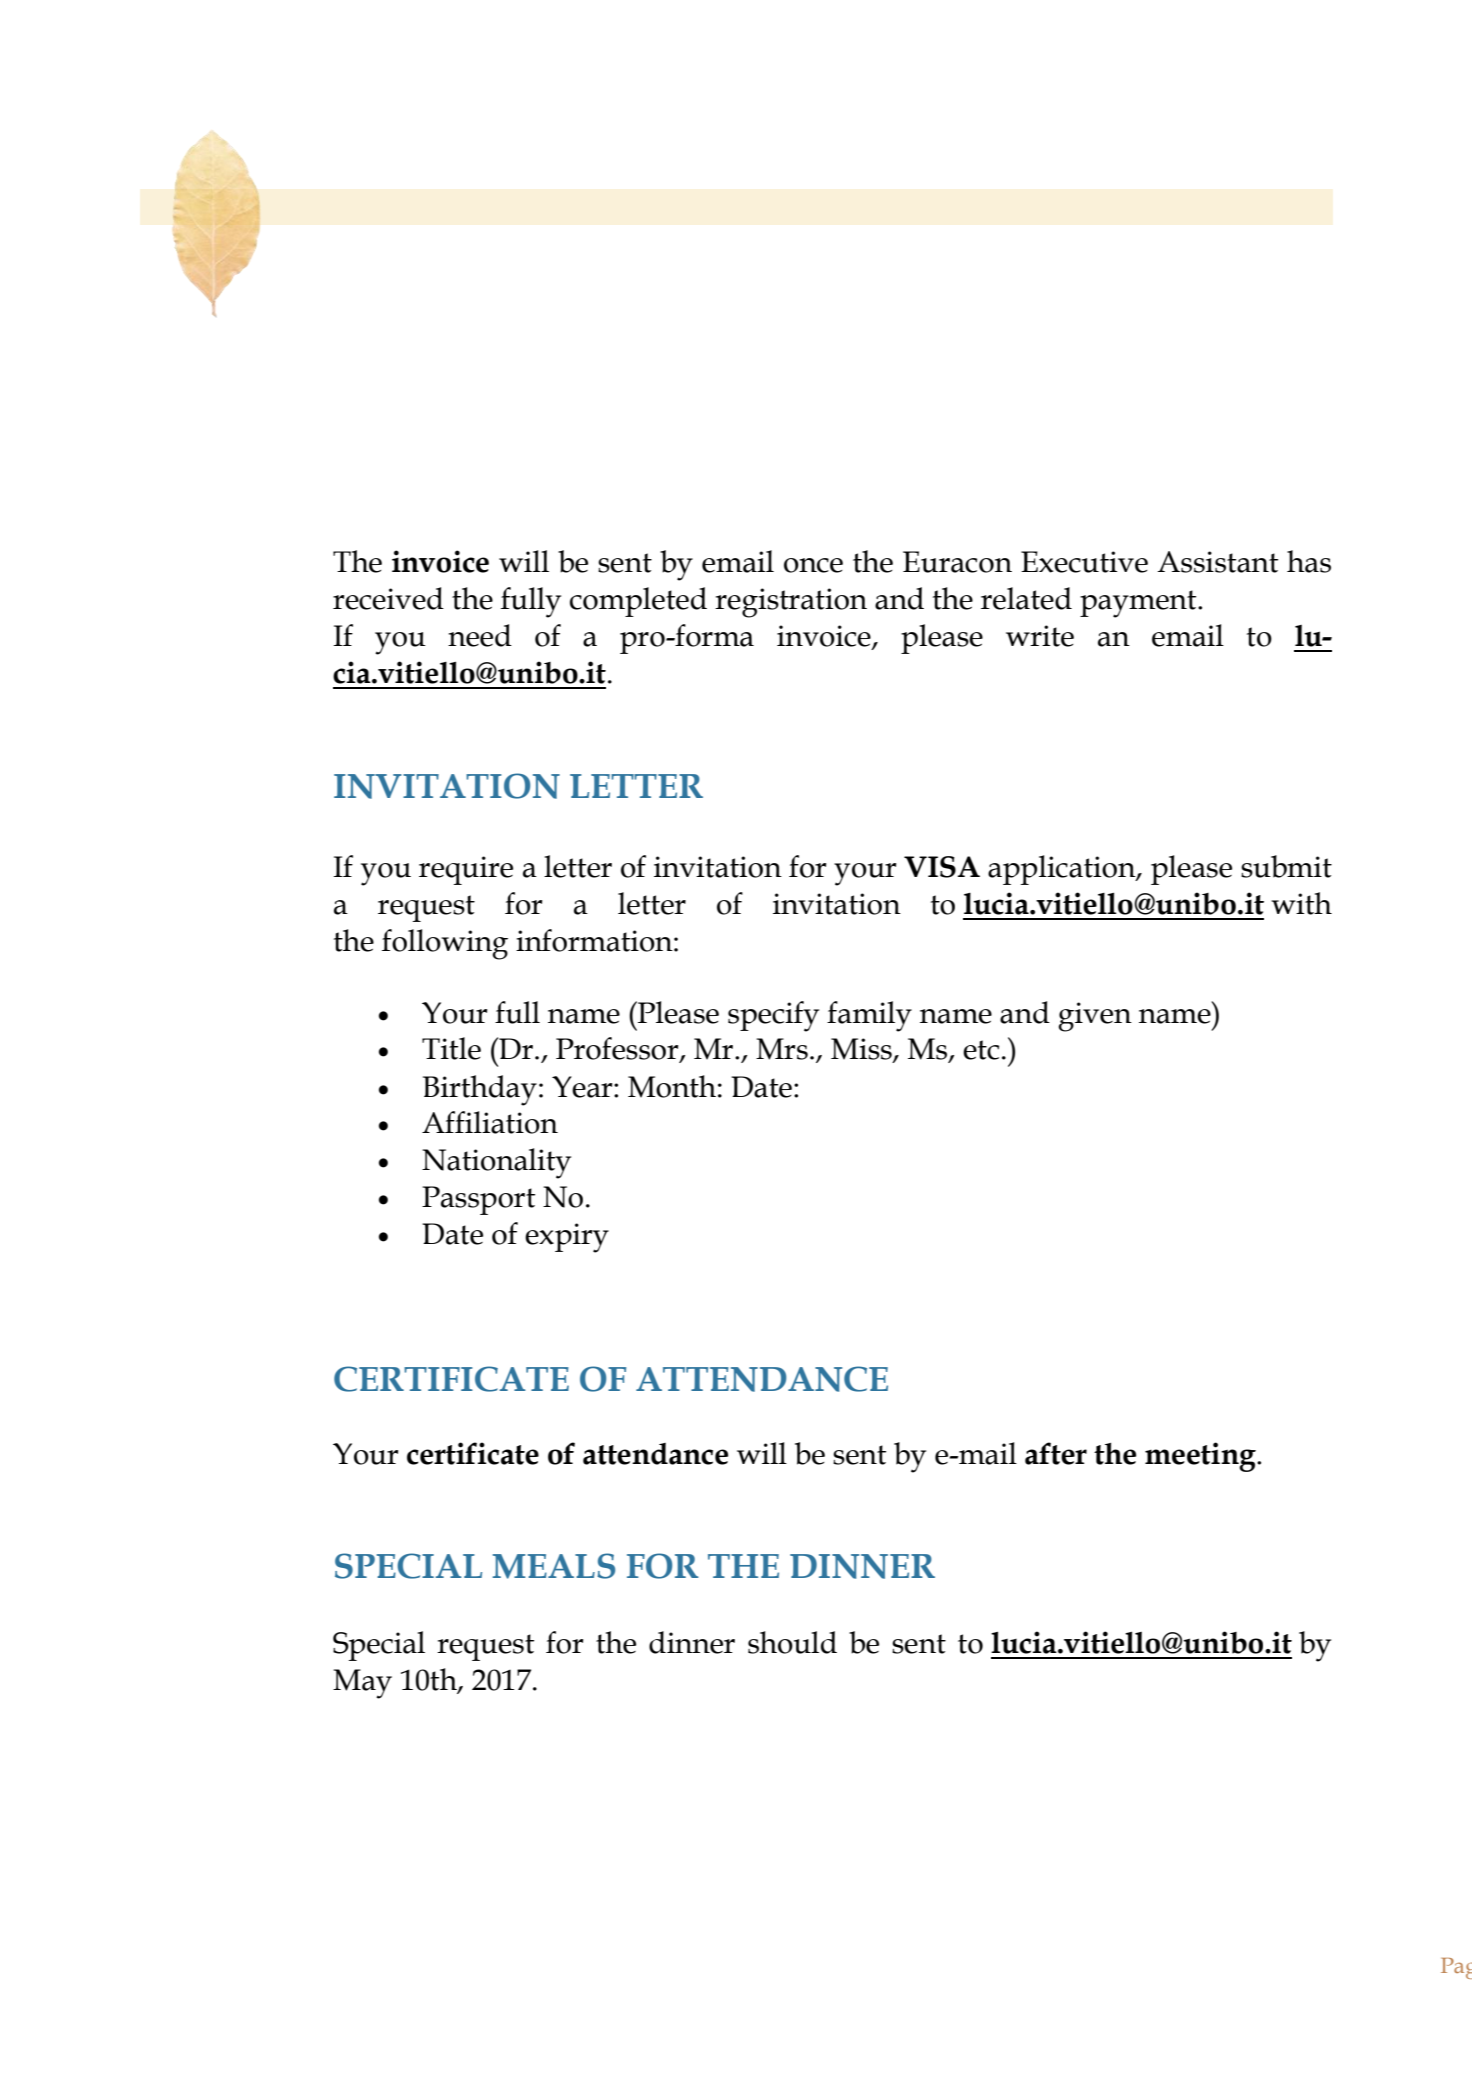 Image resolution: width=1472 pixels, height=2084 pixels. I want to click on payment, so click(1139, 604).
